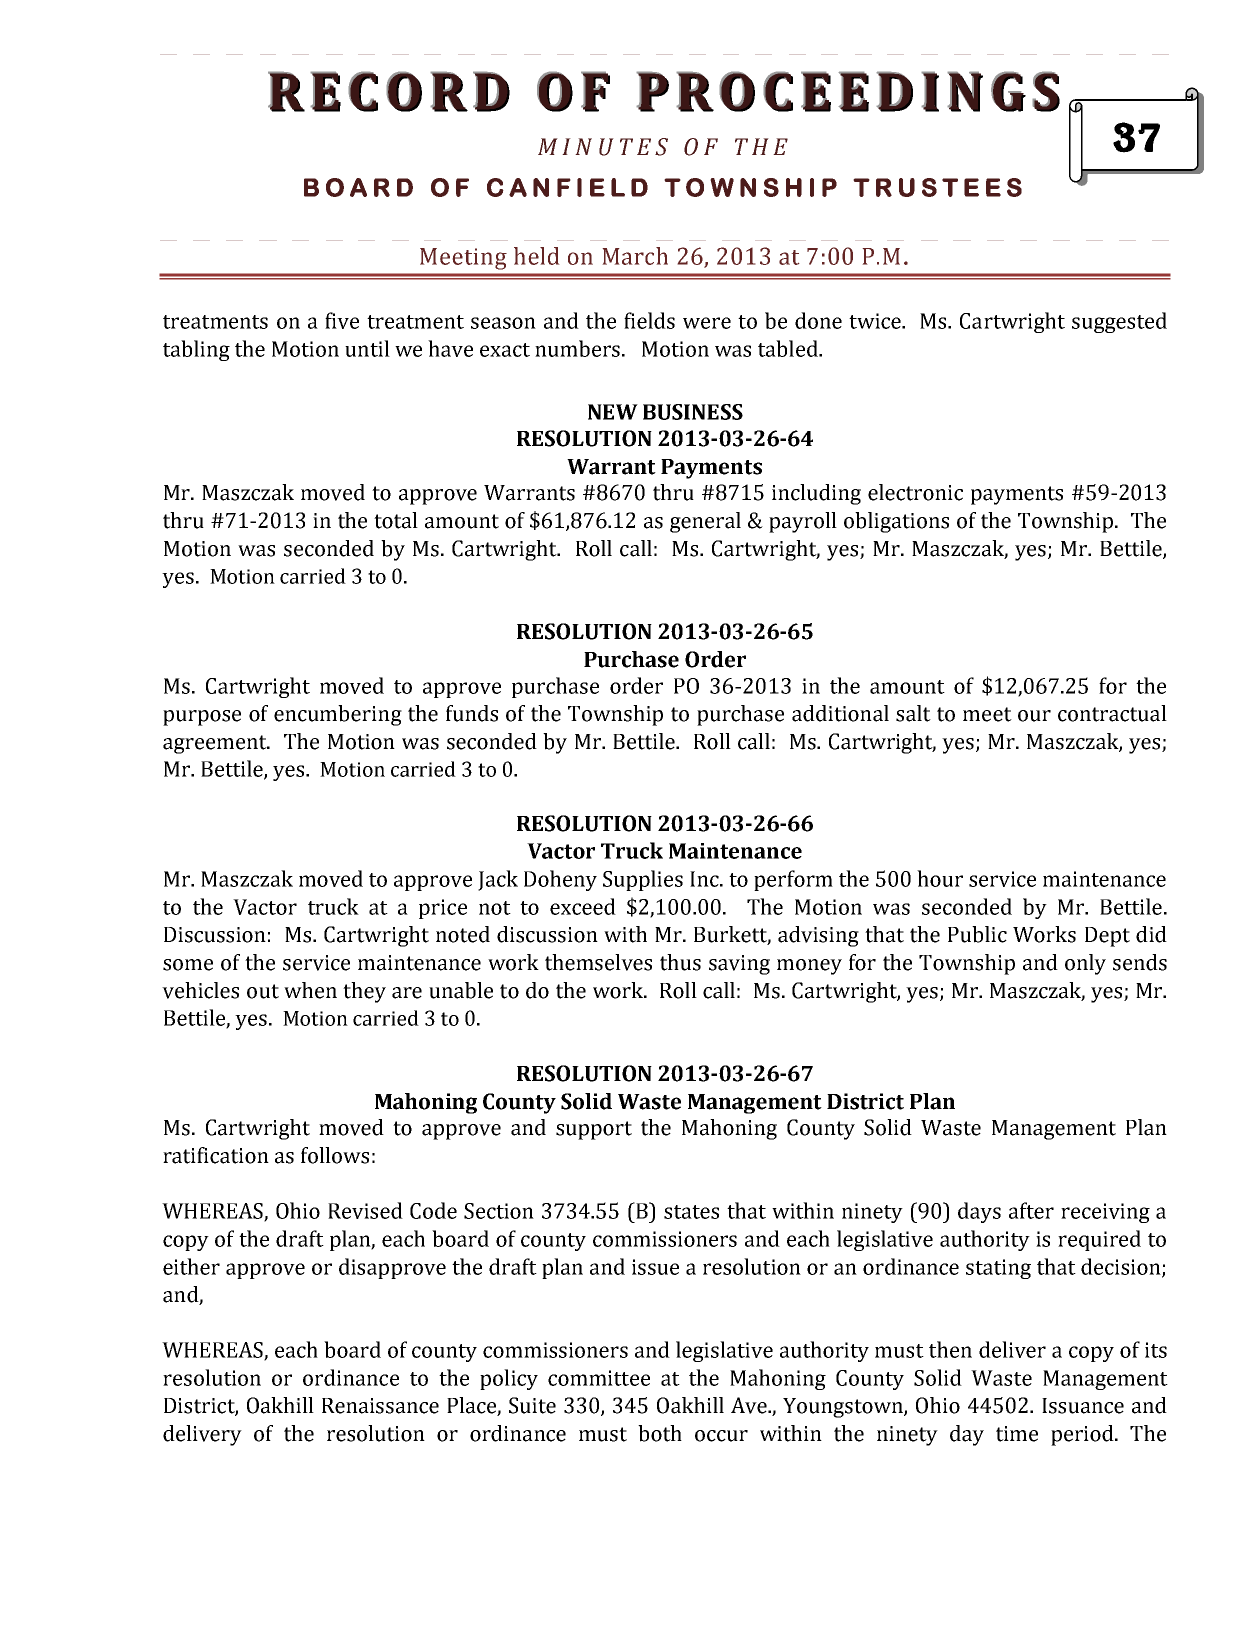  I want to click on both, so click(660, 1433).
